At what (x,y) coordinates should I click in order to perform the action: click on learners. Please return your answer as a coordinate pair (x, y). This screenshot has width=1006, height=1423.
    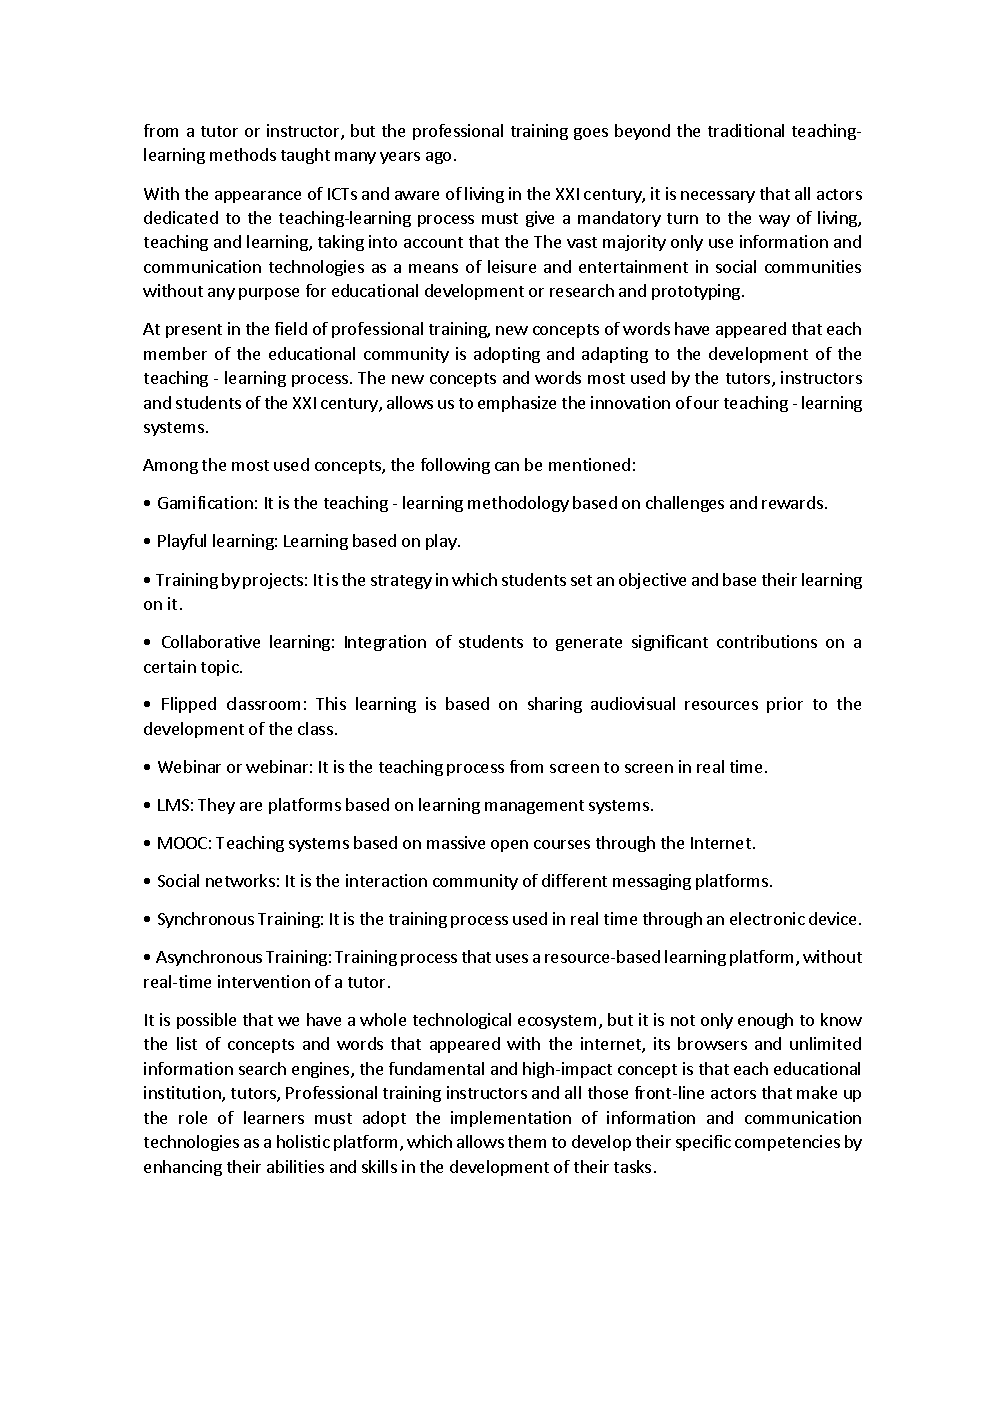
    Looking at the image, I should click on (274, 1117).
